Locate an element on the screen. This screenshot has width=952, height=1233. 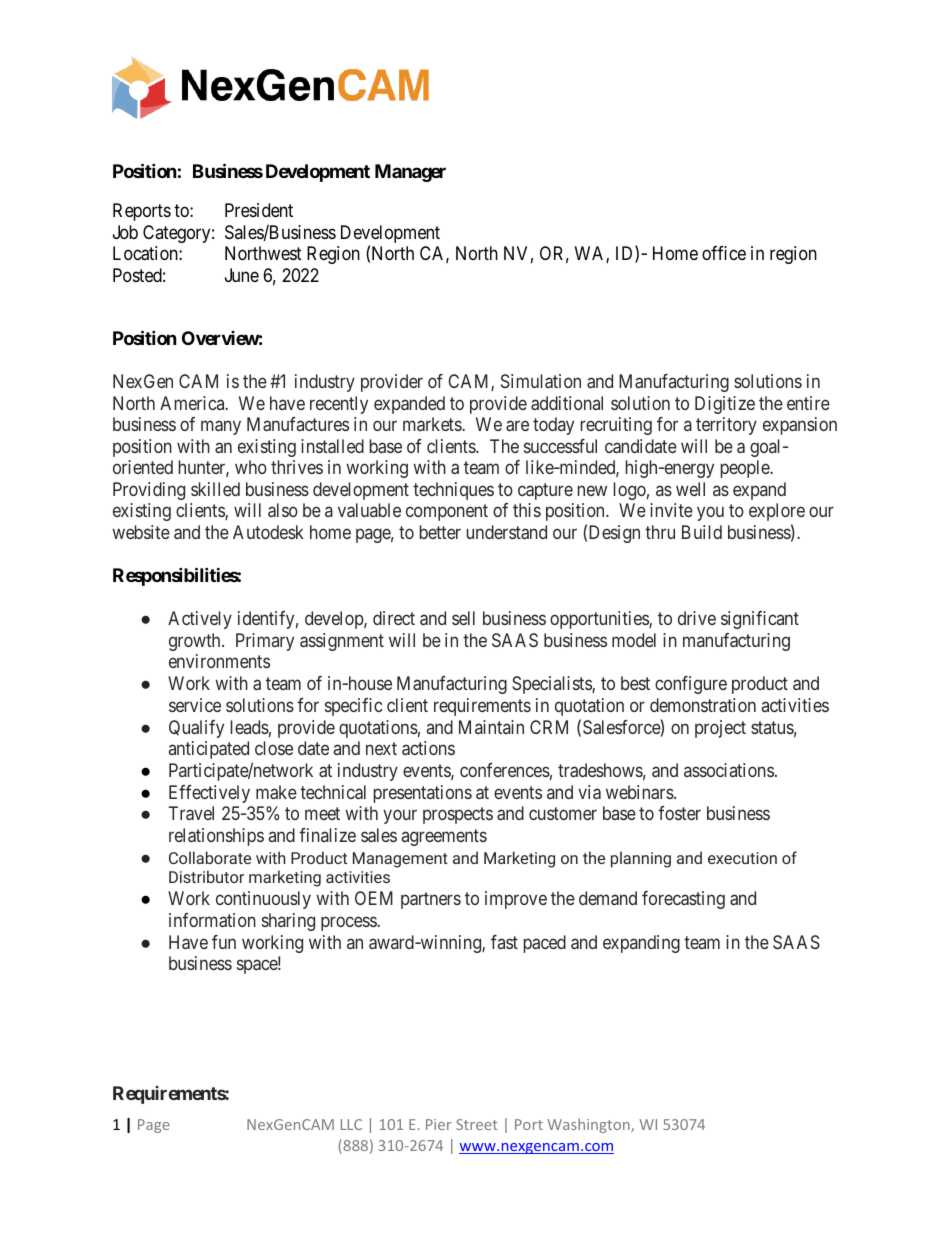
techniques is located at coordinates (453, 491).
